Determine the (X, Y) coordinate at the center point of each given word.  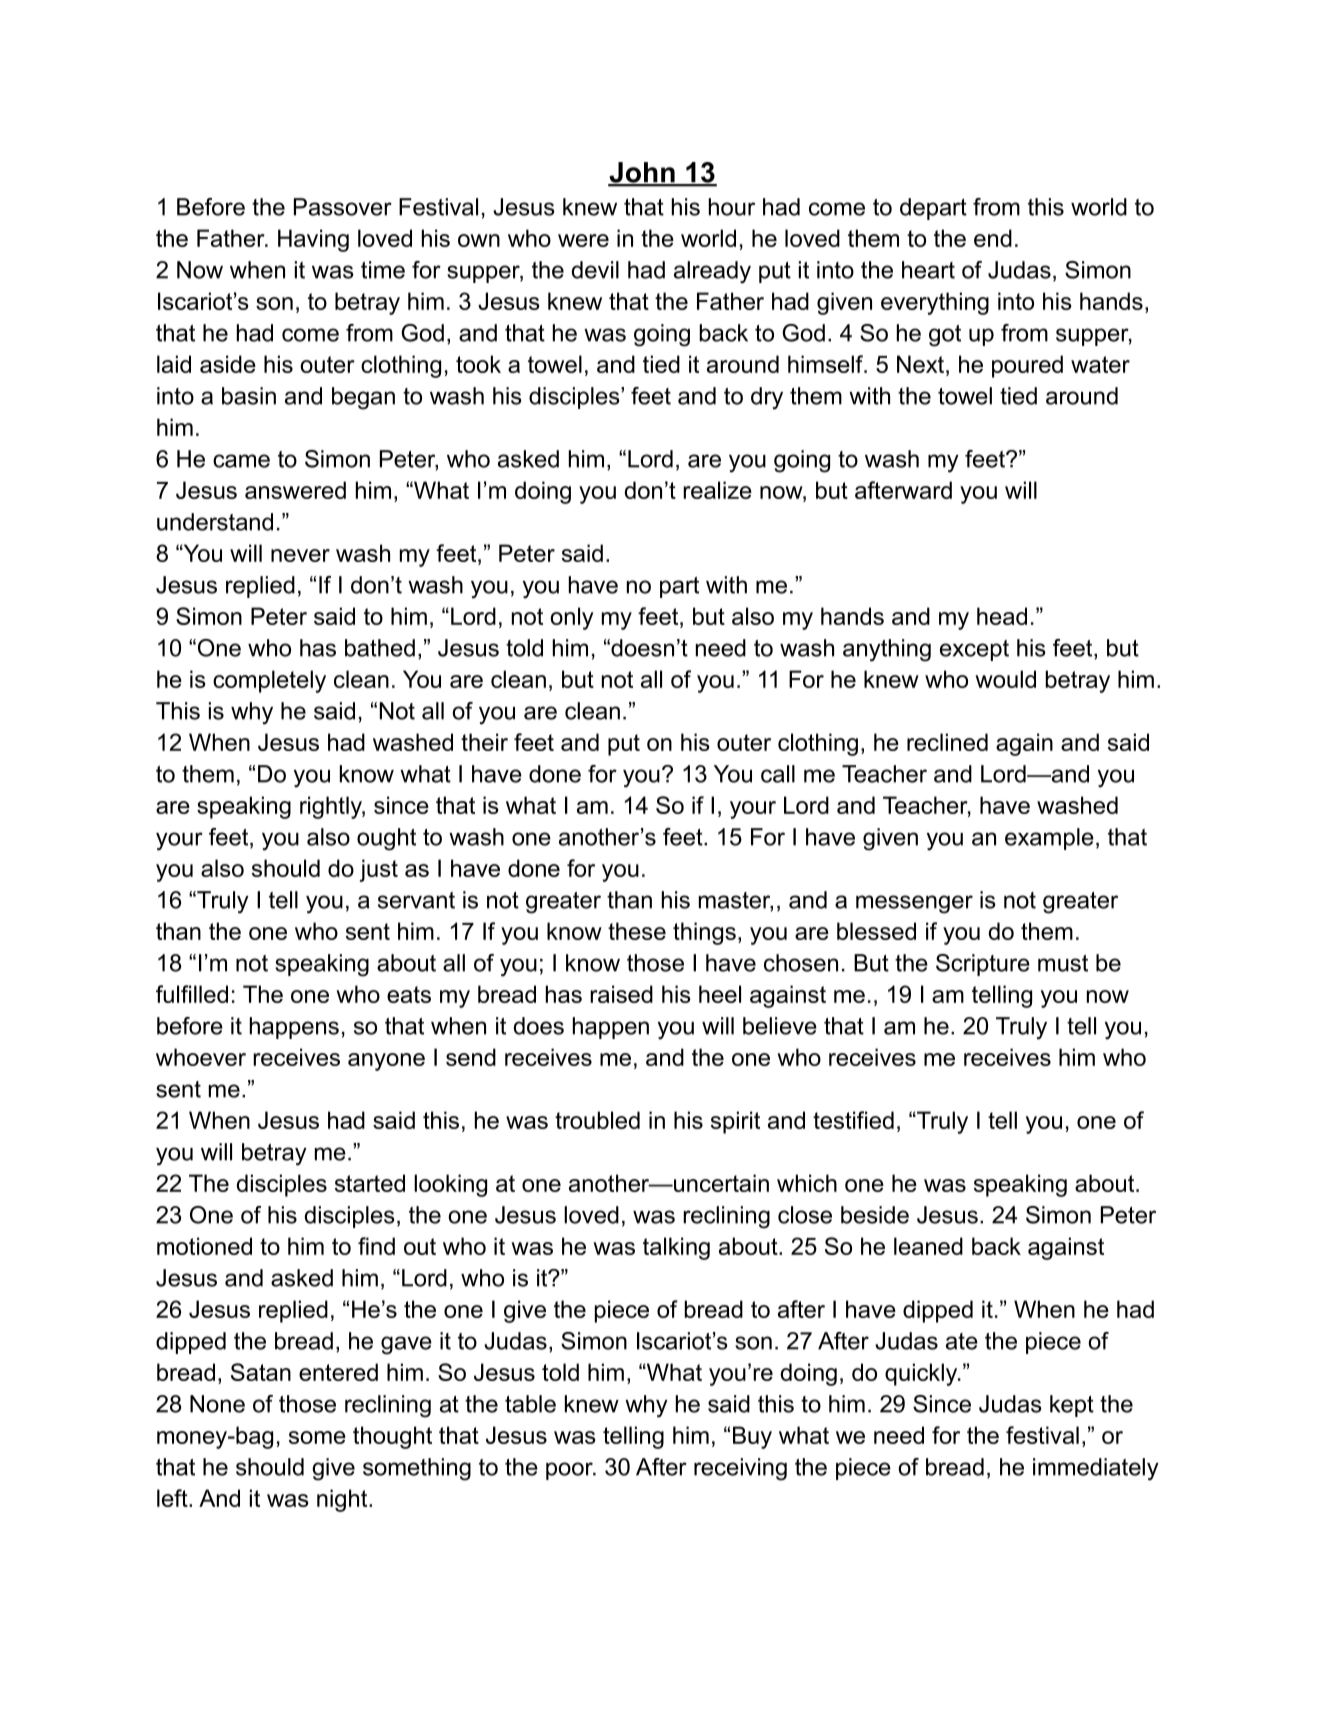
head (1002, 616)
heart (928, 270)
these (637, 931)
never (300, 555)
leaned (928, 1246)
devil (595, 270)
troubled (597, 1120)
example (1049, 839)
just (379, 870)
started (370, 1183)
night (343, 1500)
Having (313, 240)
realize (717, 490)
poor (570, 1471)
